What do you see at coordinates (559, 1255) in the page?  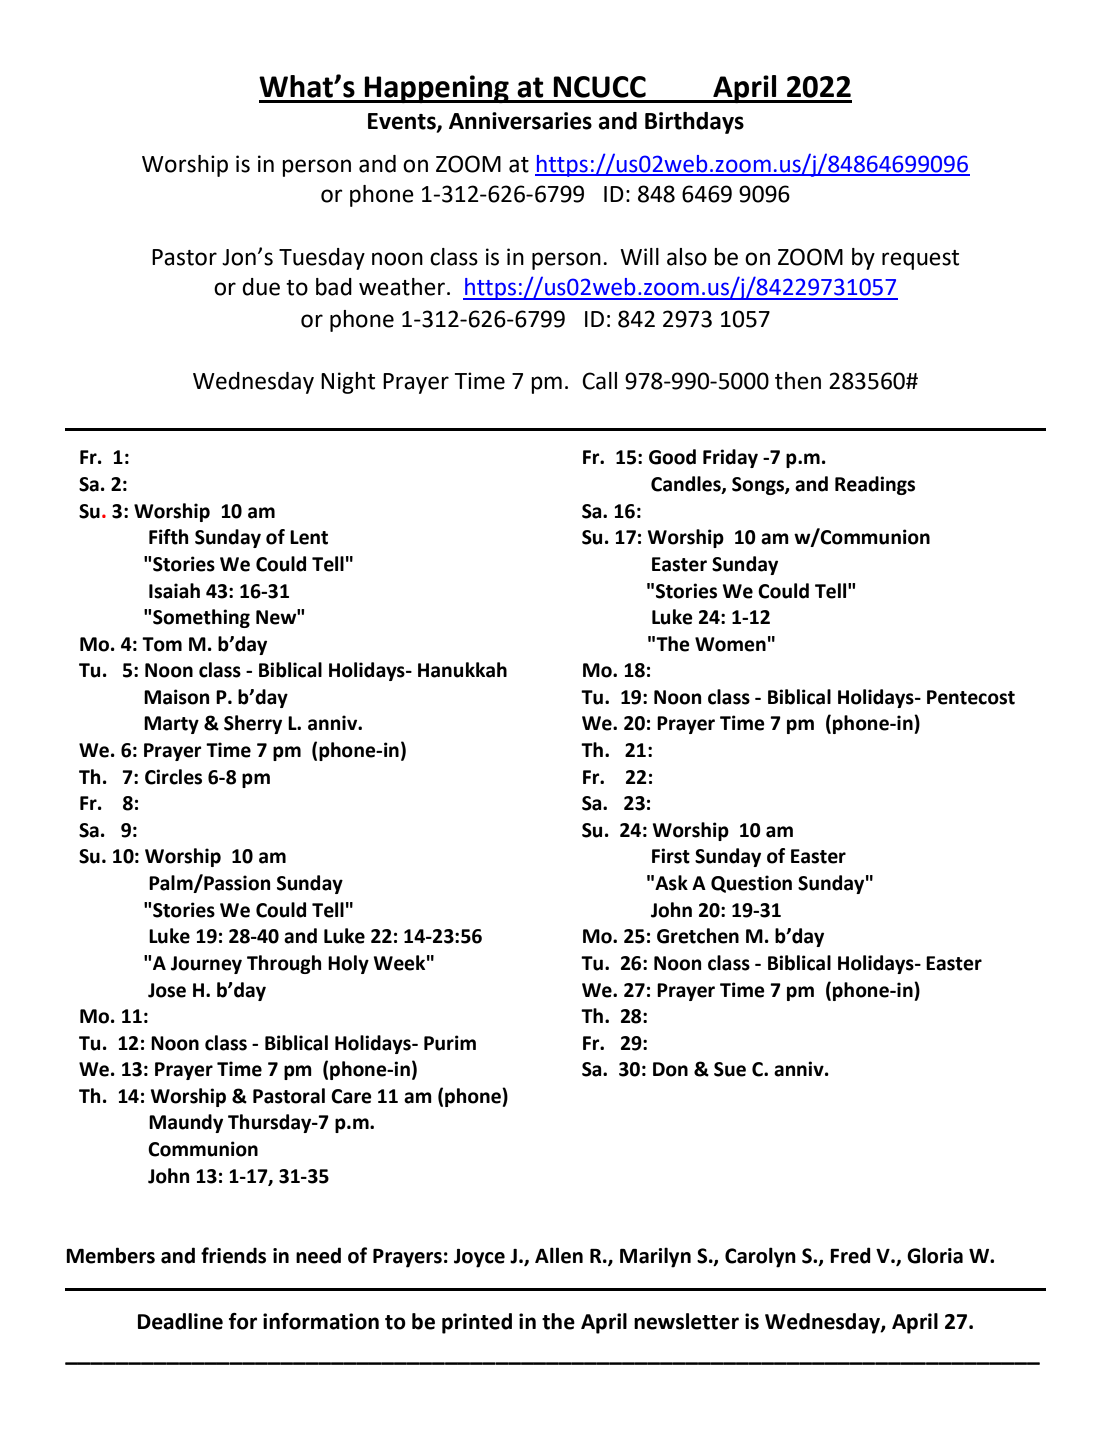 I see `Allen` at bounding box center [559, 1255].
